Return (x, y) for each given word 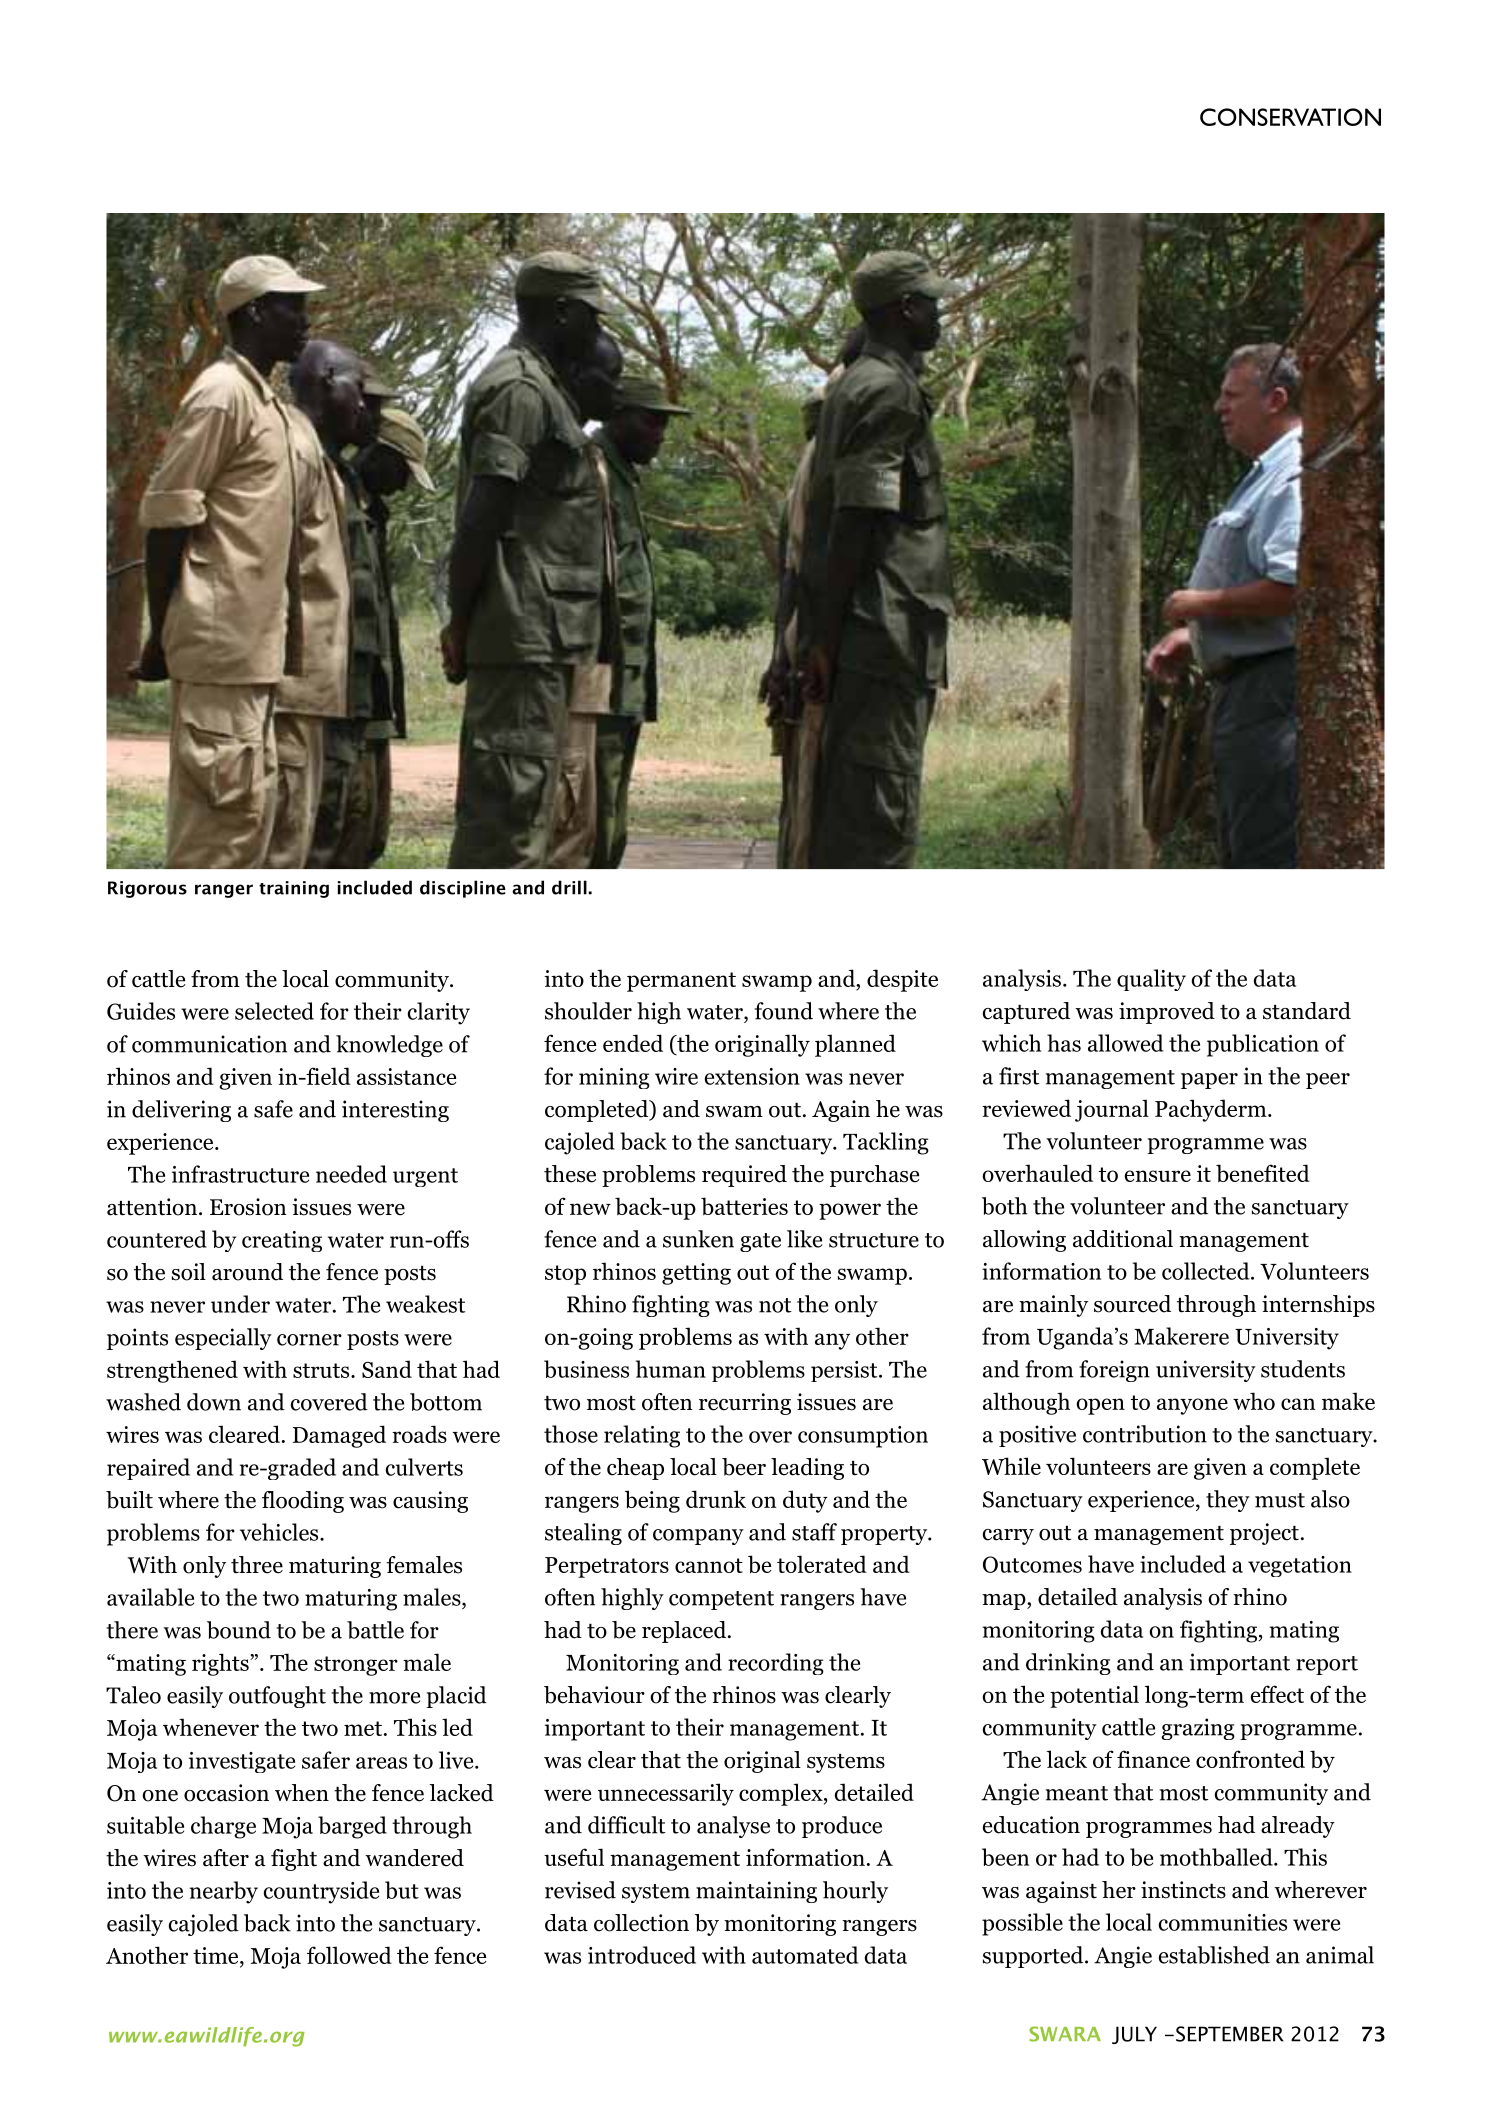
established (1214, 1955)
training (294, 889)
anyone (1192, 1406)
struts (322, 1370)
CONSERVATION (1290, 117)
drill (570, 887)
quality (1151, 980)
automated (805, 1955)
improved (1167, 1013)
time (217, 1955)
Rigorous (147, 889)
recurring (745, 1404)
